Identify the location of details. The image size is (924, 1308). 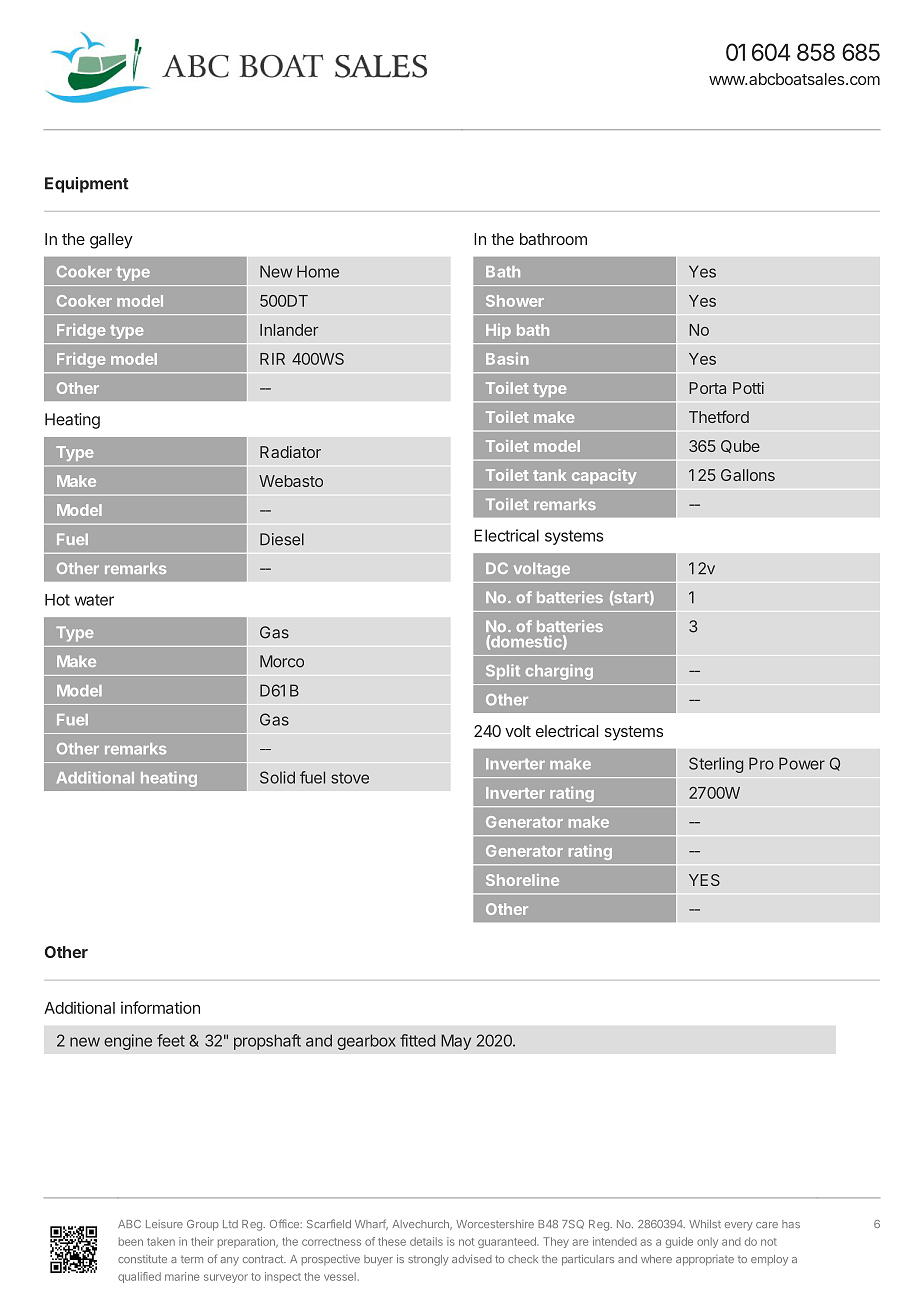
(426, 1241).
